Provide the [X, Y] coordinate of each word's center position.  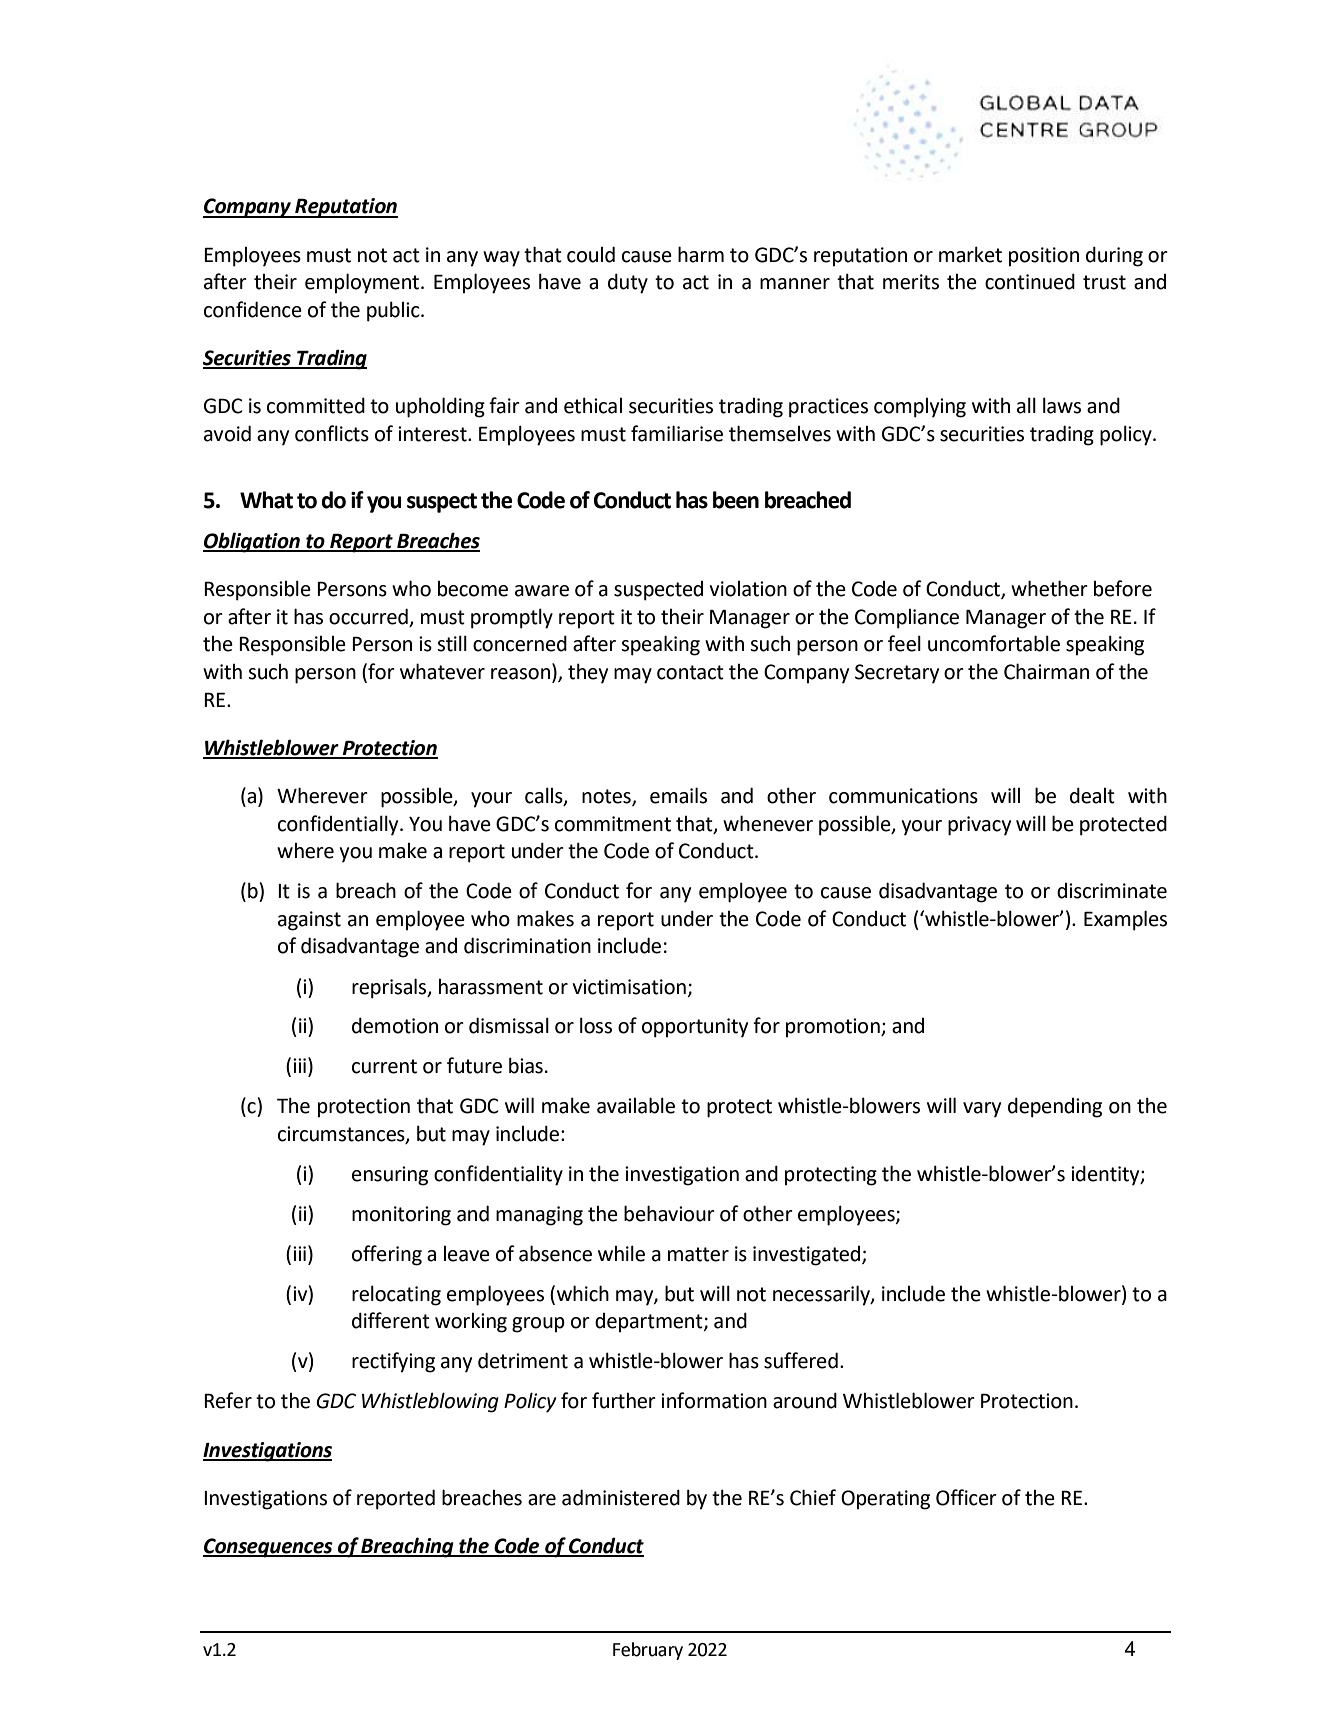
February [648, 1651]
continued [1030, 281]
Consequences [269, 1548]
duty [628, 283]
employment [363, 283]
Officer [966, 1497]
